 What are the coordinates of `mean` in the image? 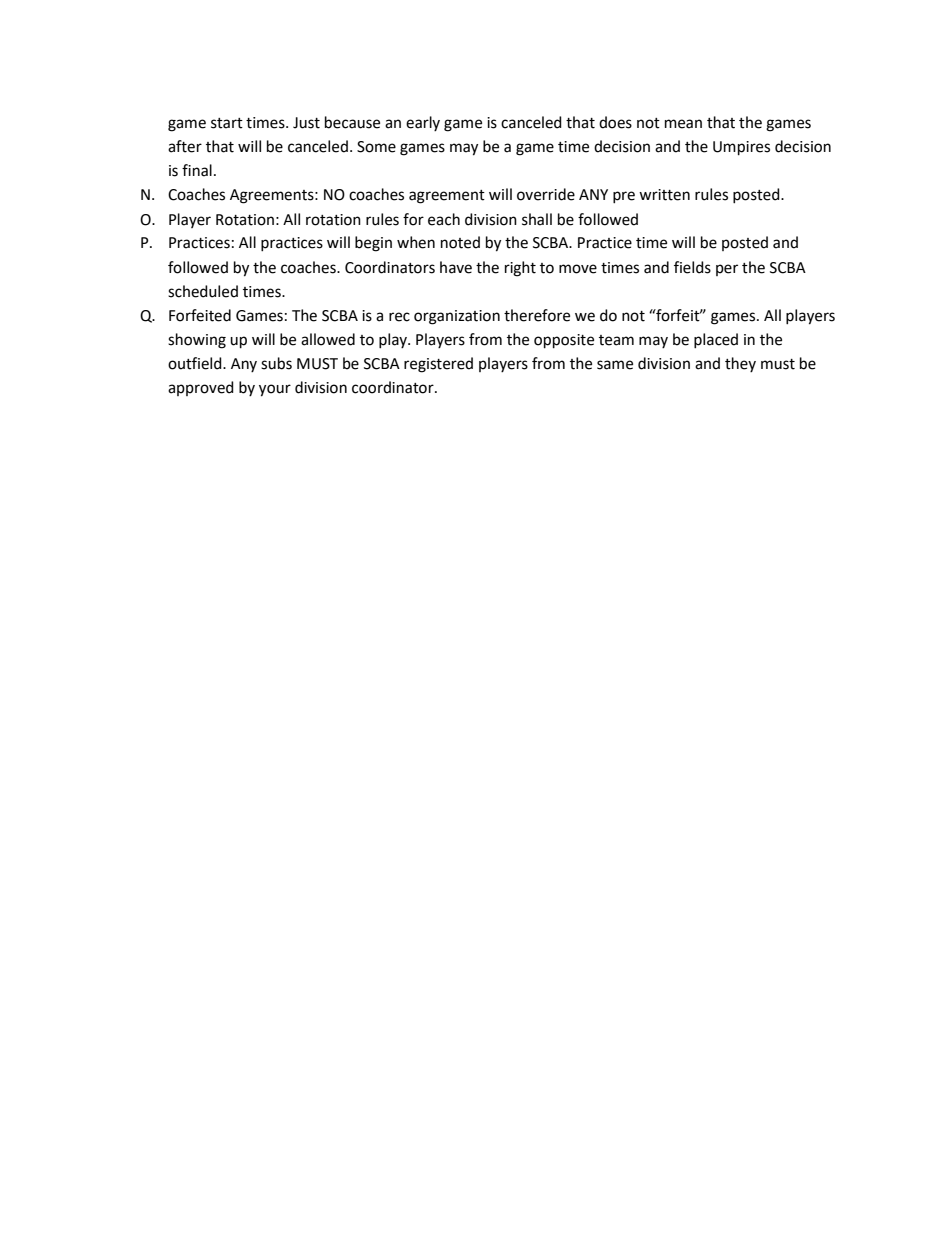 It's located at (683, 124).
